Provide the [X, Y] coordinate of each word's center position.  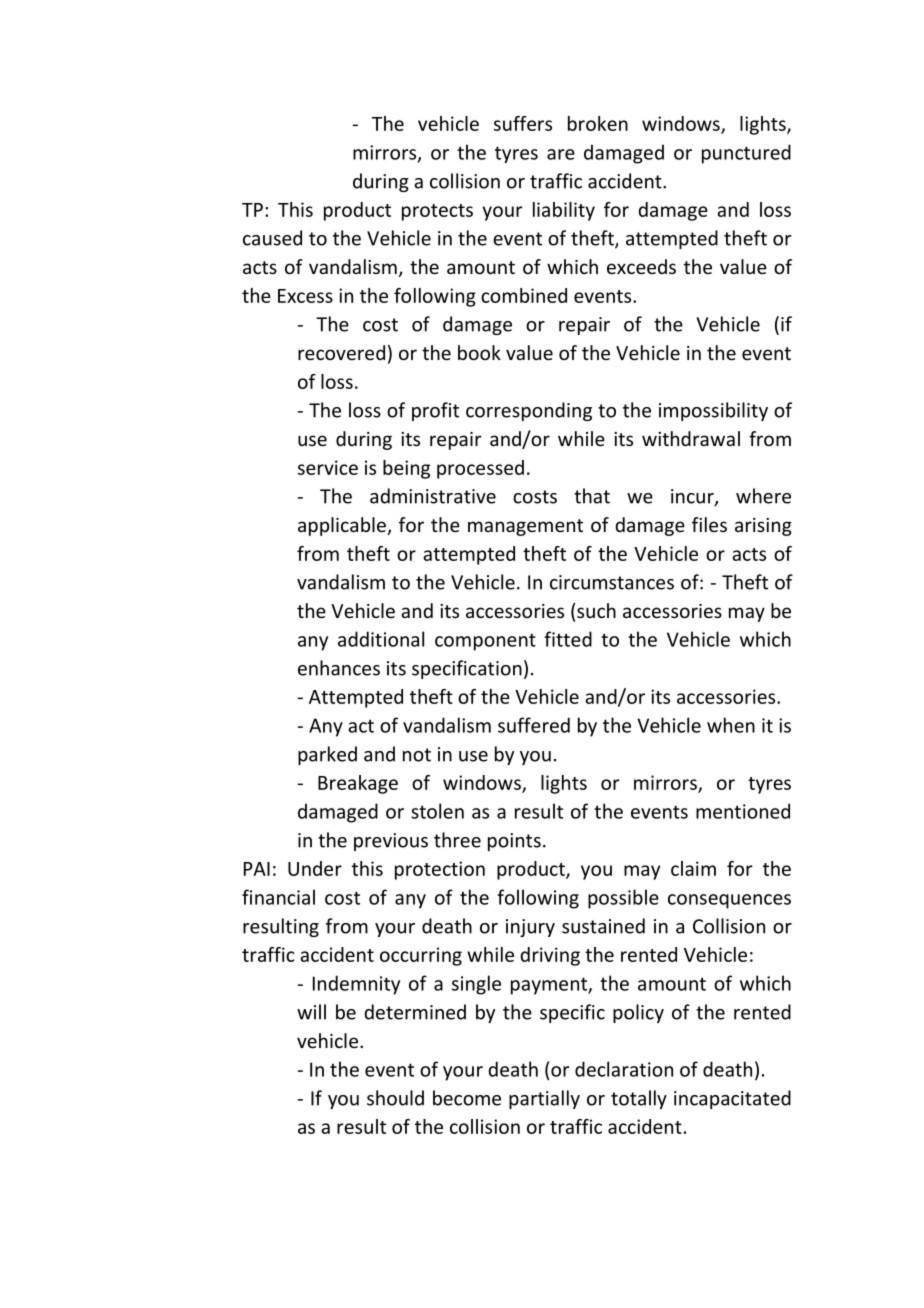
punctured [746, 154]
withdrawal [691, 438]
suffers [523, 123]
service [328, 467]
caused [272, 238]
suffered [534, 725]
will [311, 1012]
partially [544, 1099]
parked [327, 755]
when [731, 725]
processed [480, 469]
